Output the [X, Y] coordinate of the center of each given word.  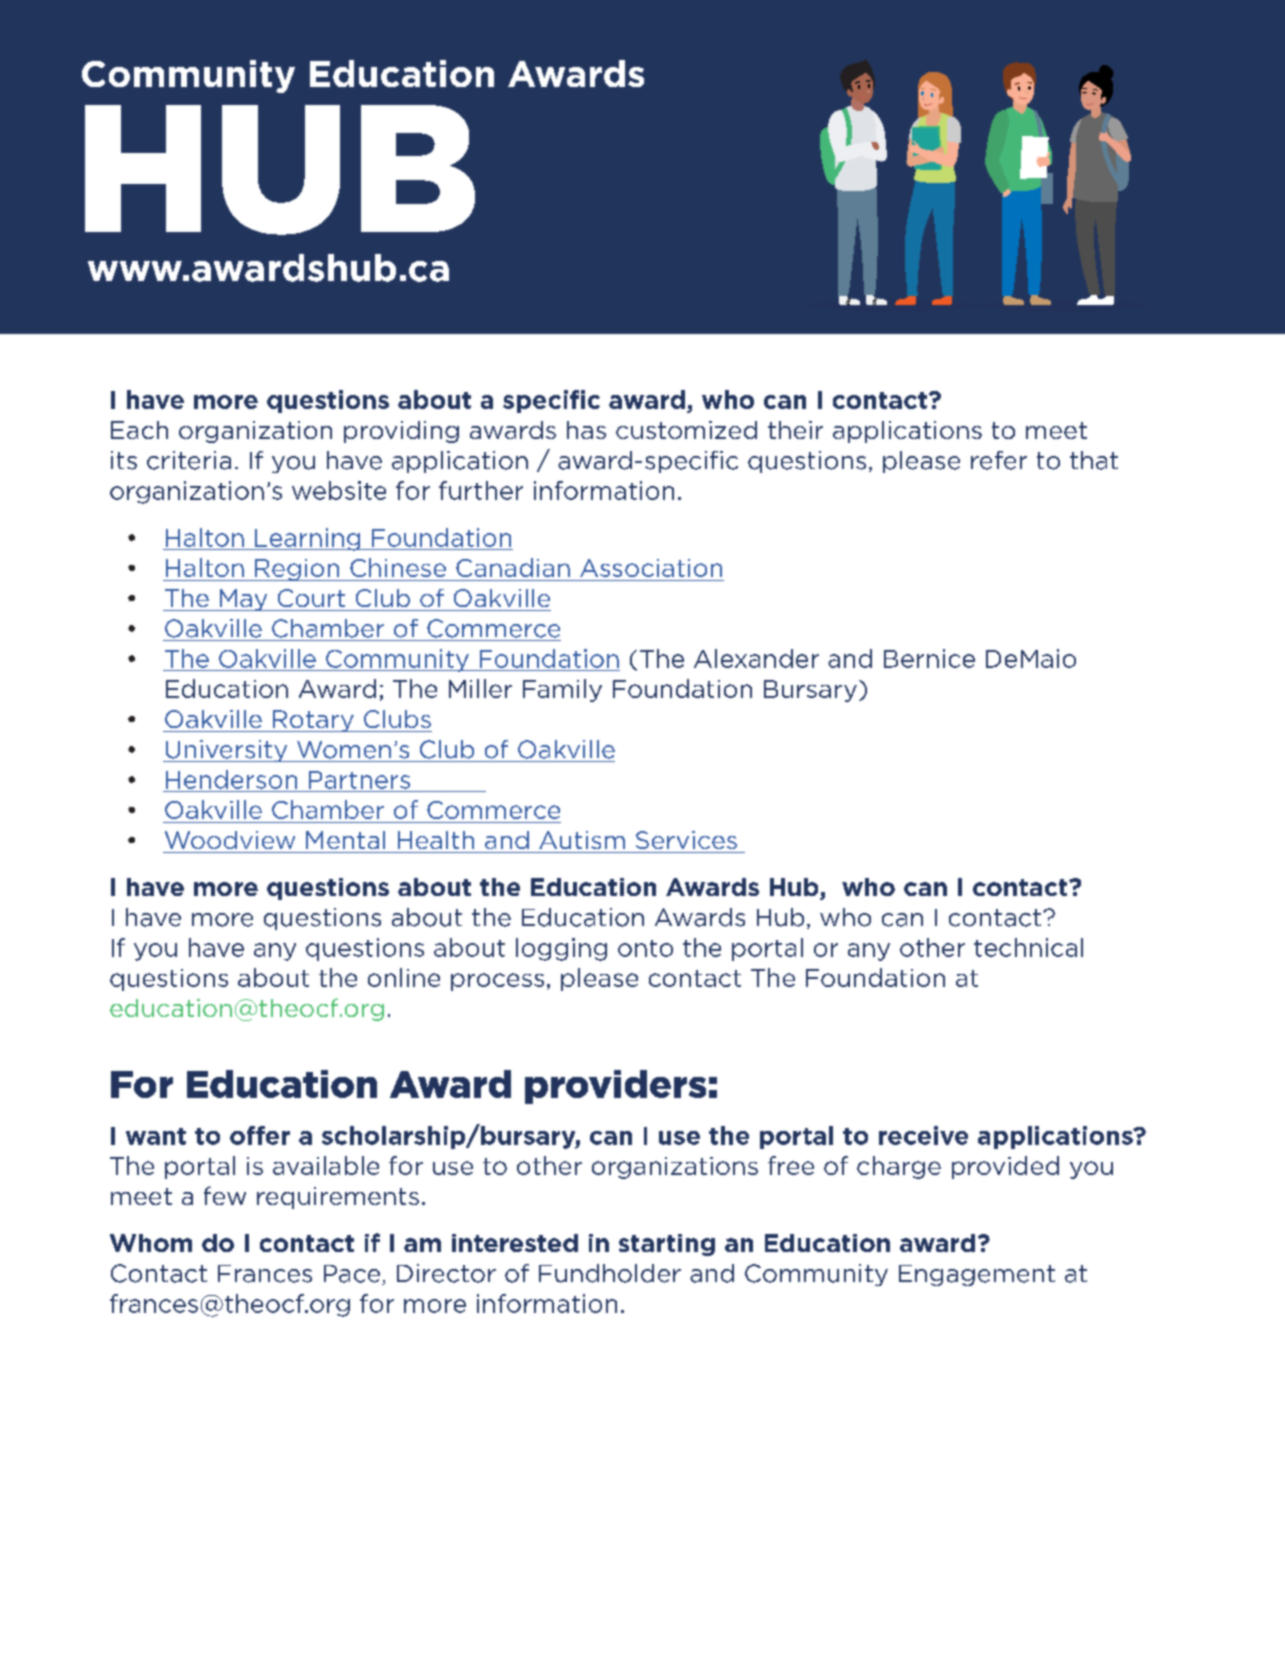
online [404, 977]
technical [1028, 947]
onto [645, 948]
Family [562, 690]
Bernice [929, 658]
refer [999, 460]
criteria [189, 460]
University [226, 751]
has [586, 430]
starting [667, 1245]
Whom [151, 1243]
